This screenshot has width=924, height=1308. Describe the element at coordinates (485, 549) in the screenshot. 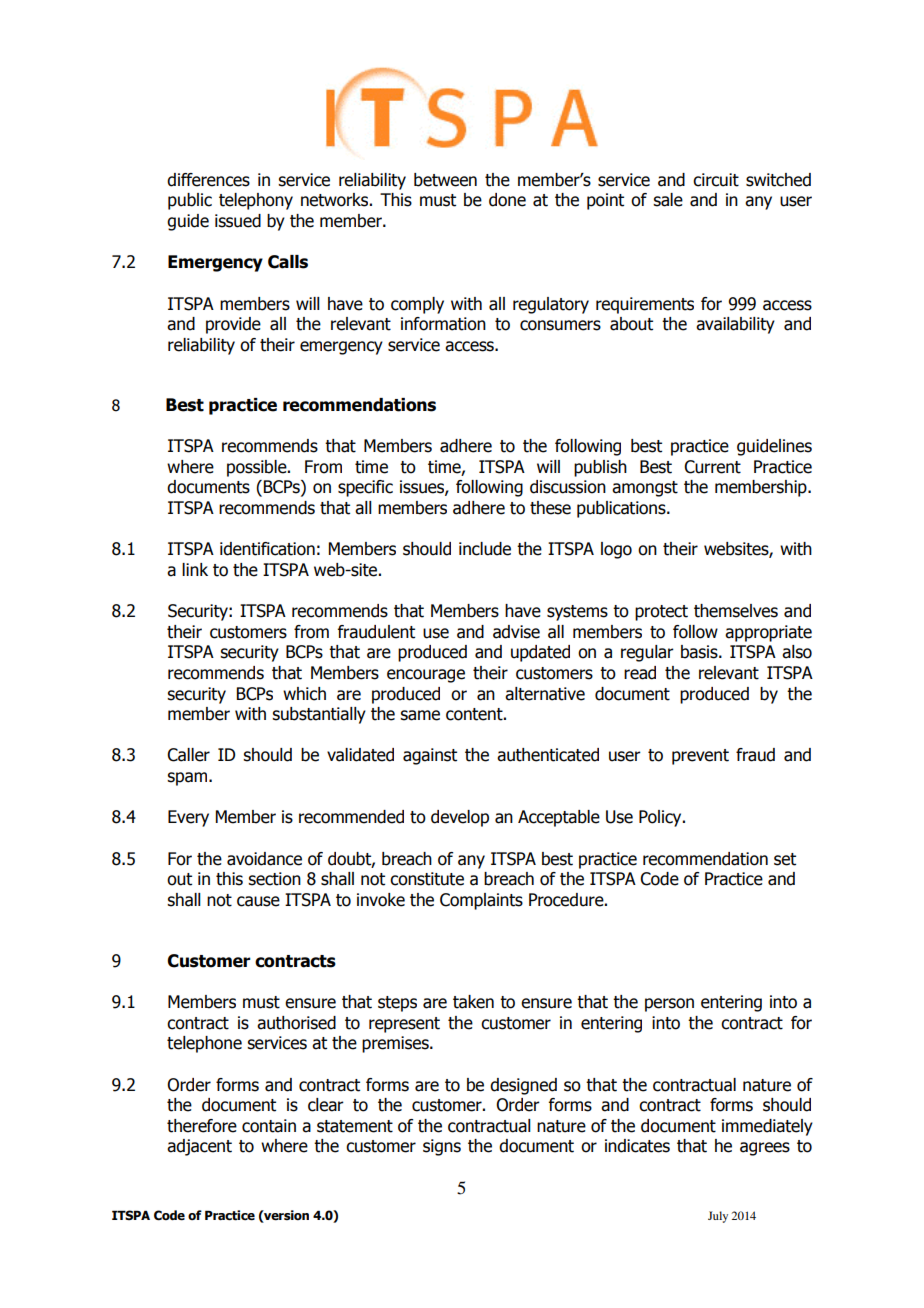

I see `include` at that location.
